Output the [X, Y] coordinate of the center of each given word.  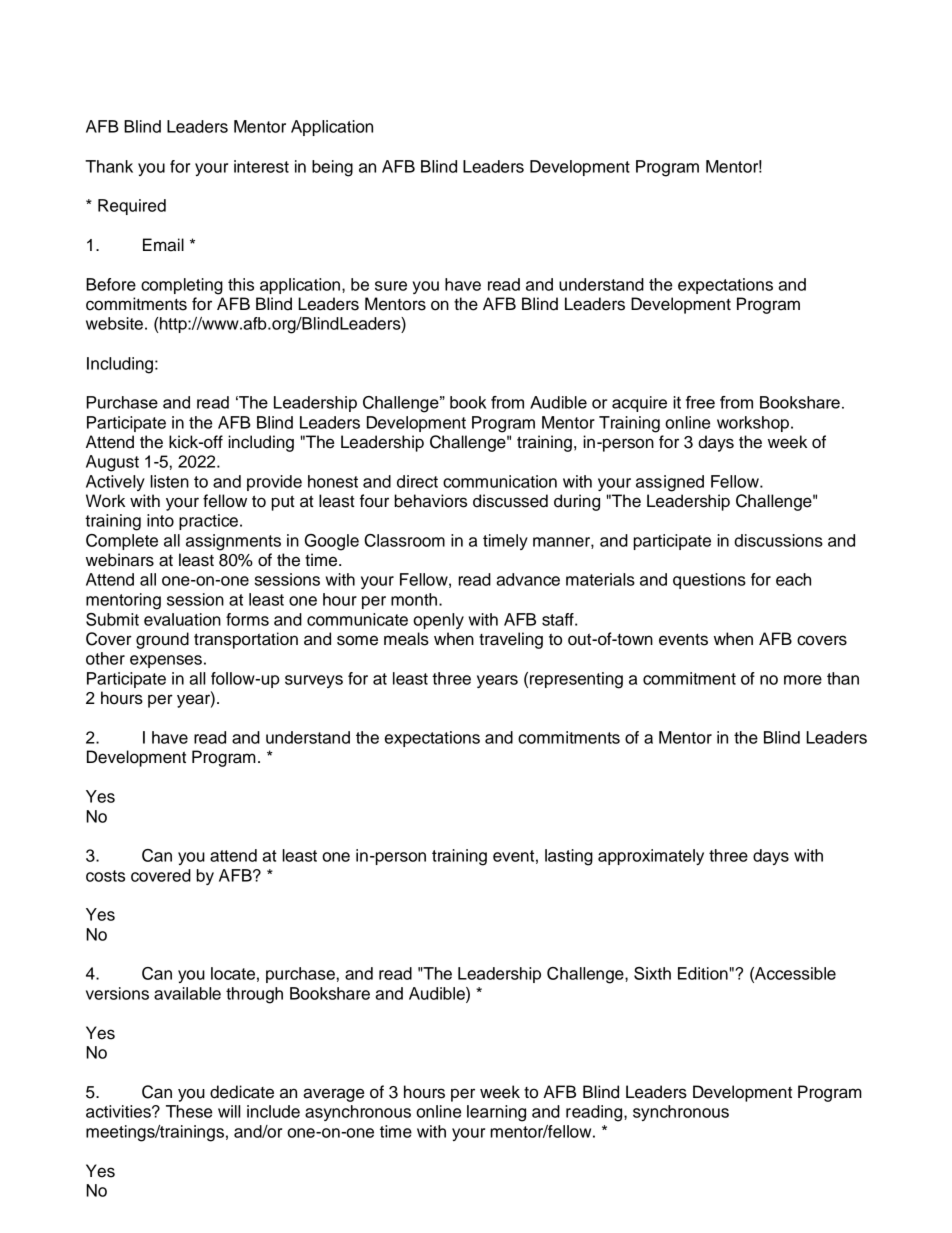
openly [438, 621]
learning [496, 1113]
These [189, 1111]
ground [162, 640]
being [332, 168]
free [700, 402]
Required [132, 207]
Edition [703, 973]
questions [709, 581]
